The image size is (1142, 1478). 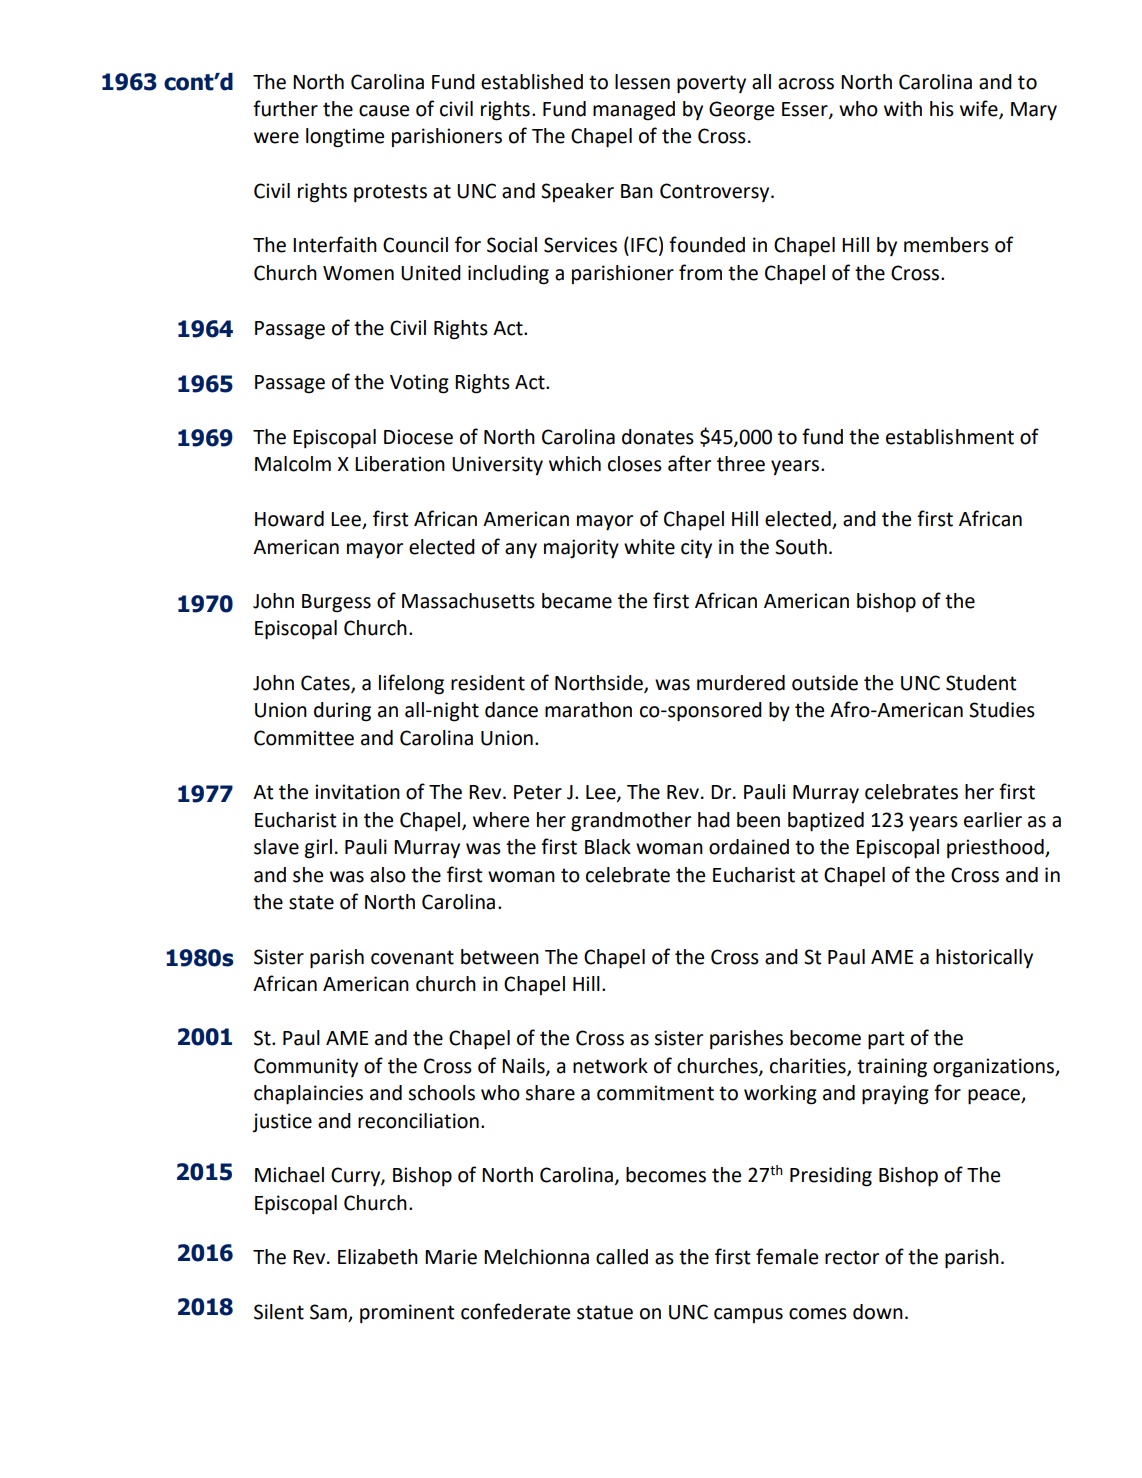 What do you see at coordinates (400, 464) in the image?
I see `Liberation` at bounding box center [400, 464].
